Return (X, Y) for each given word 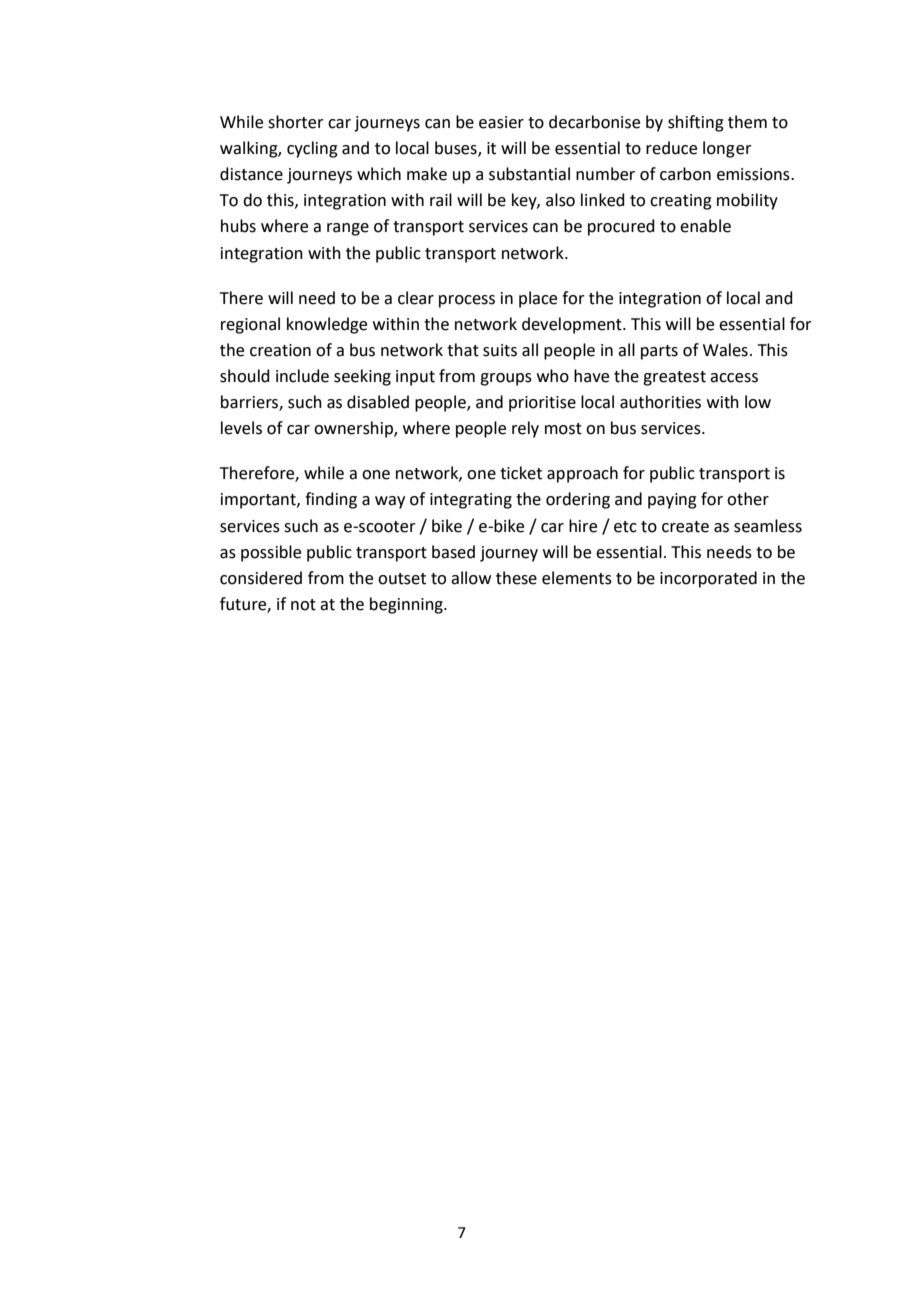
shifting (696, 123)
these (516, 578)
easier (501, 122)
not (303, 605)
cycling (312, 149)
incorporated (708, 579)
